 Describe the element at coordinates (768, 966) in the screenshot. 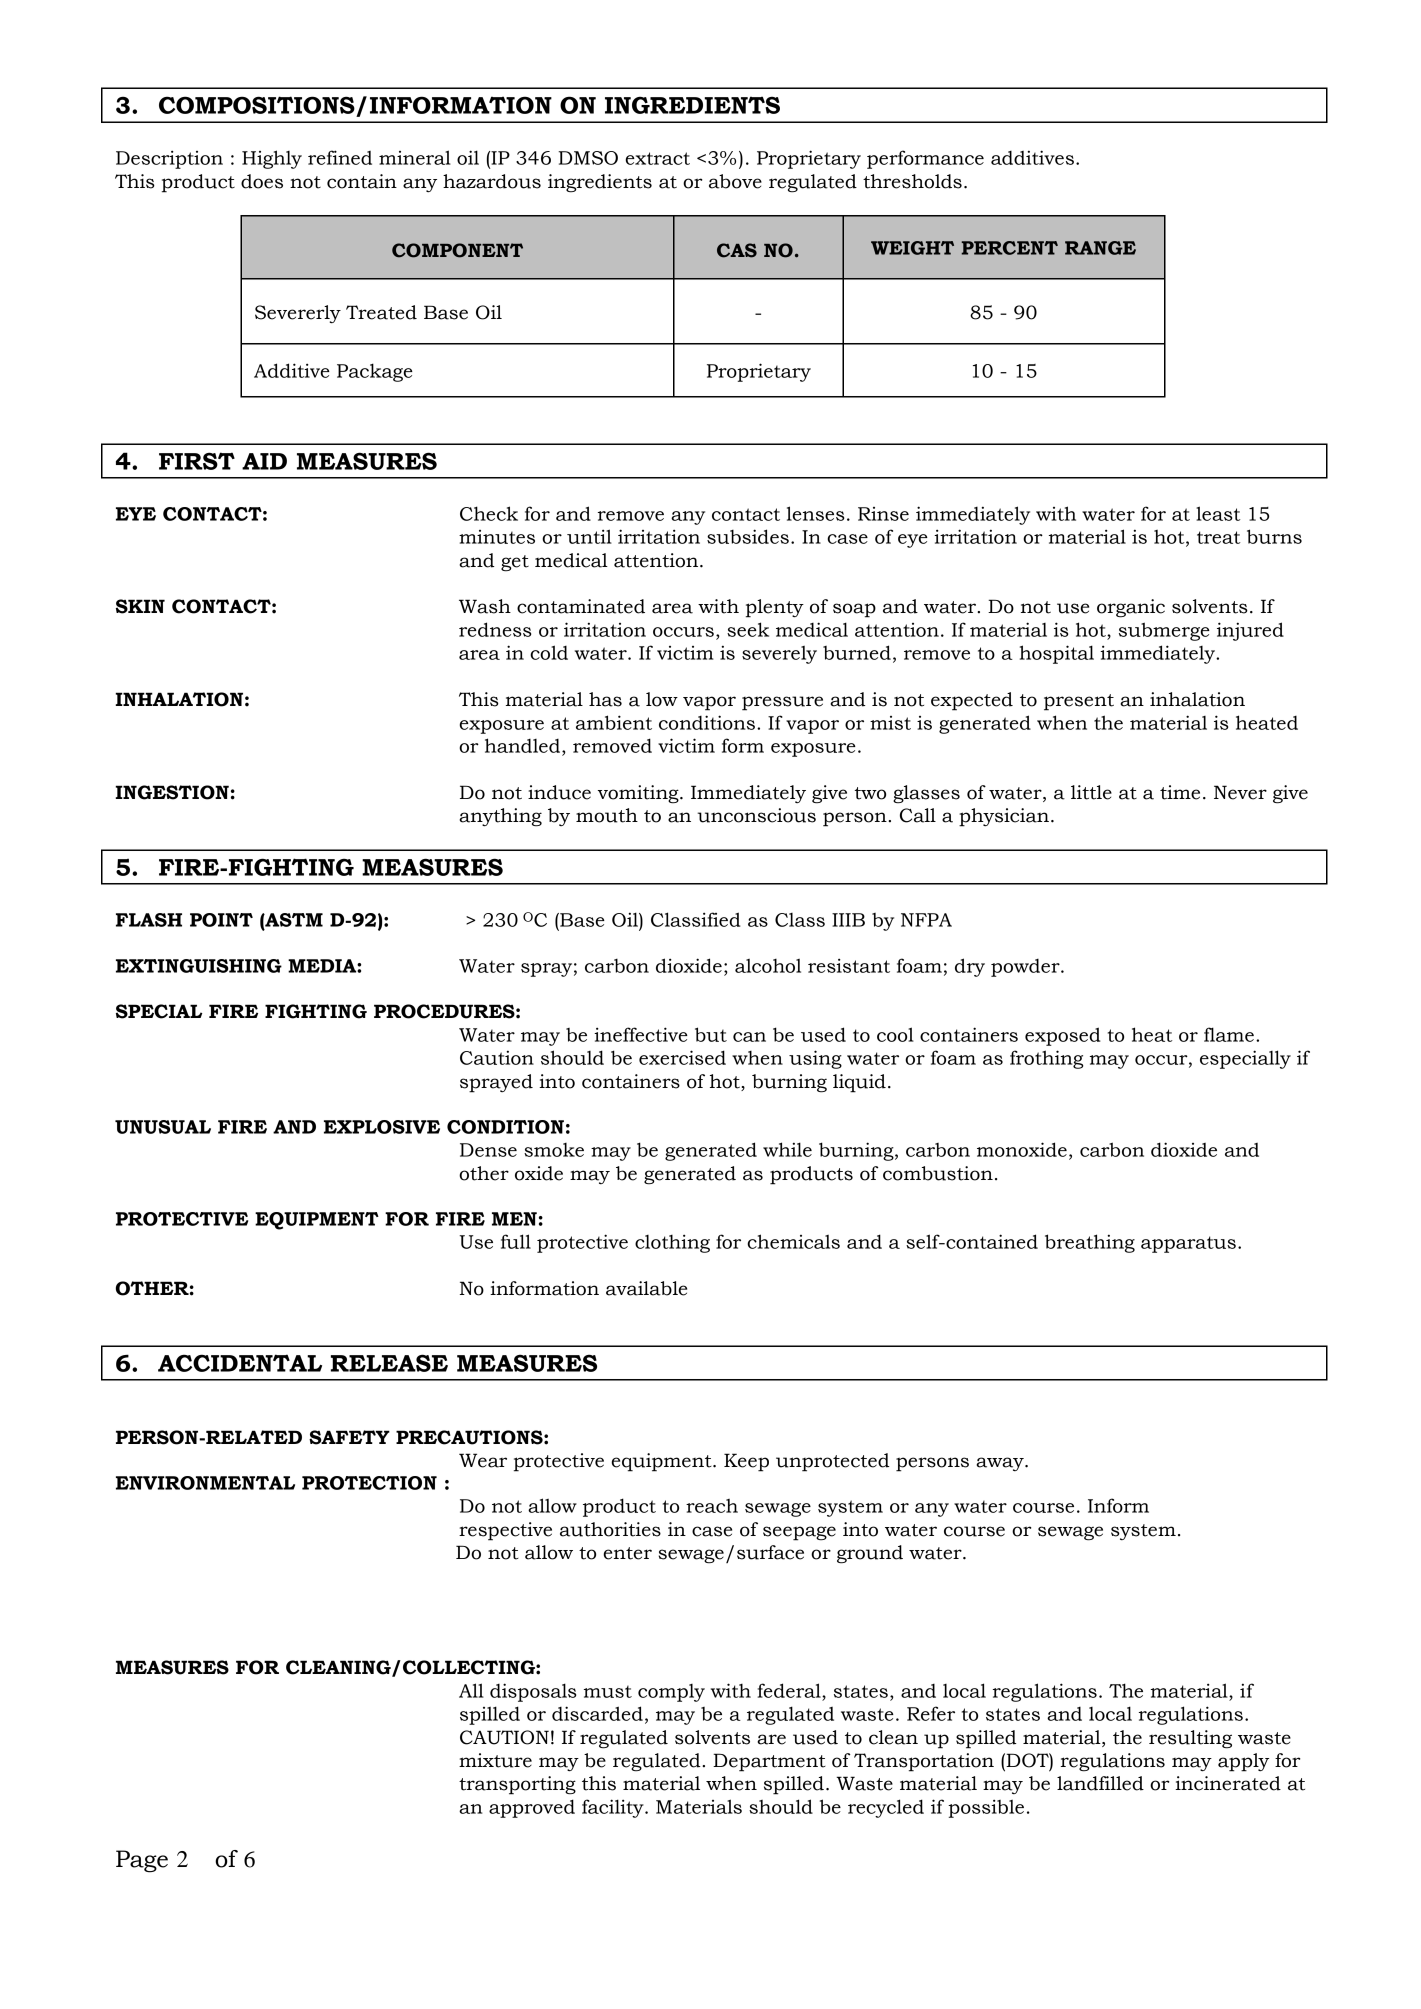

I see `alcohol` at that location.
